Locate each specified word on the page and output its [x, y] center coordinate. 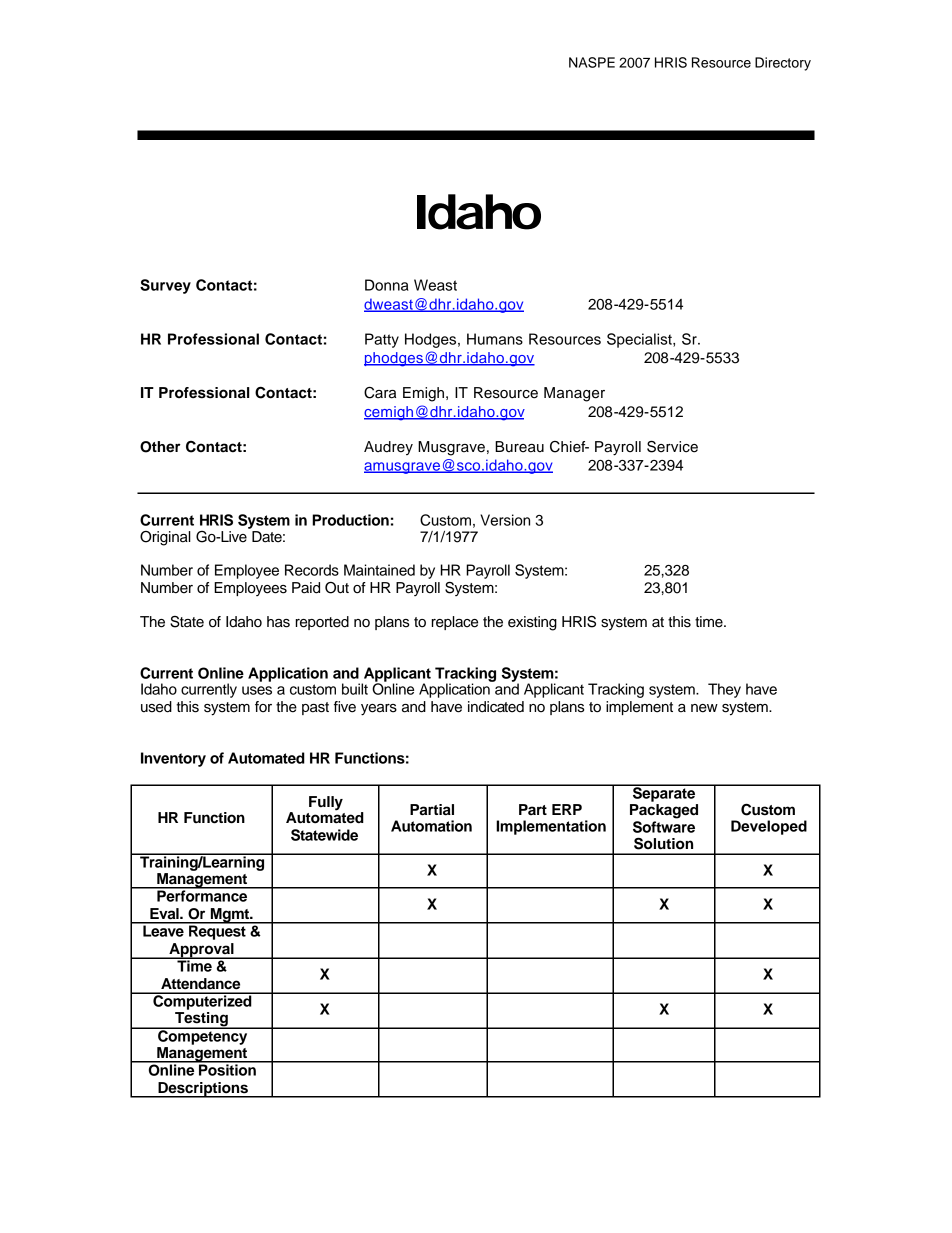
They [724, 690]
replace [455, 623]
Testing [201, 1019]
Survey [165, 286]
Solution [663, 844]
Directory [783, 64]
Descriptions [203, 1090]
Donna [387, 285]
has [278, 622]
